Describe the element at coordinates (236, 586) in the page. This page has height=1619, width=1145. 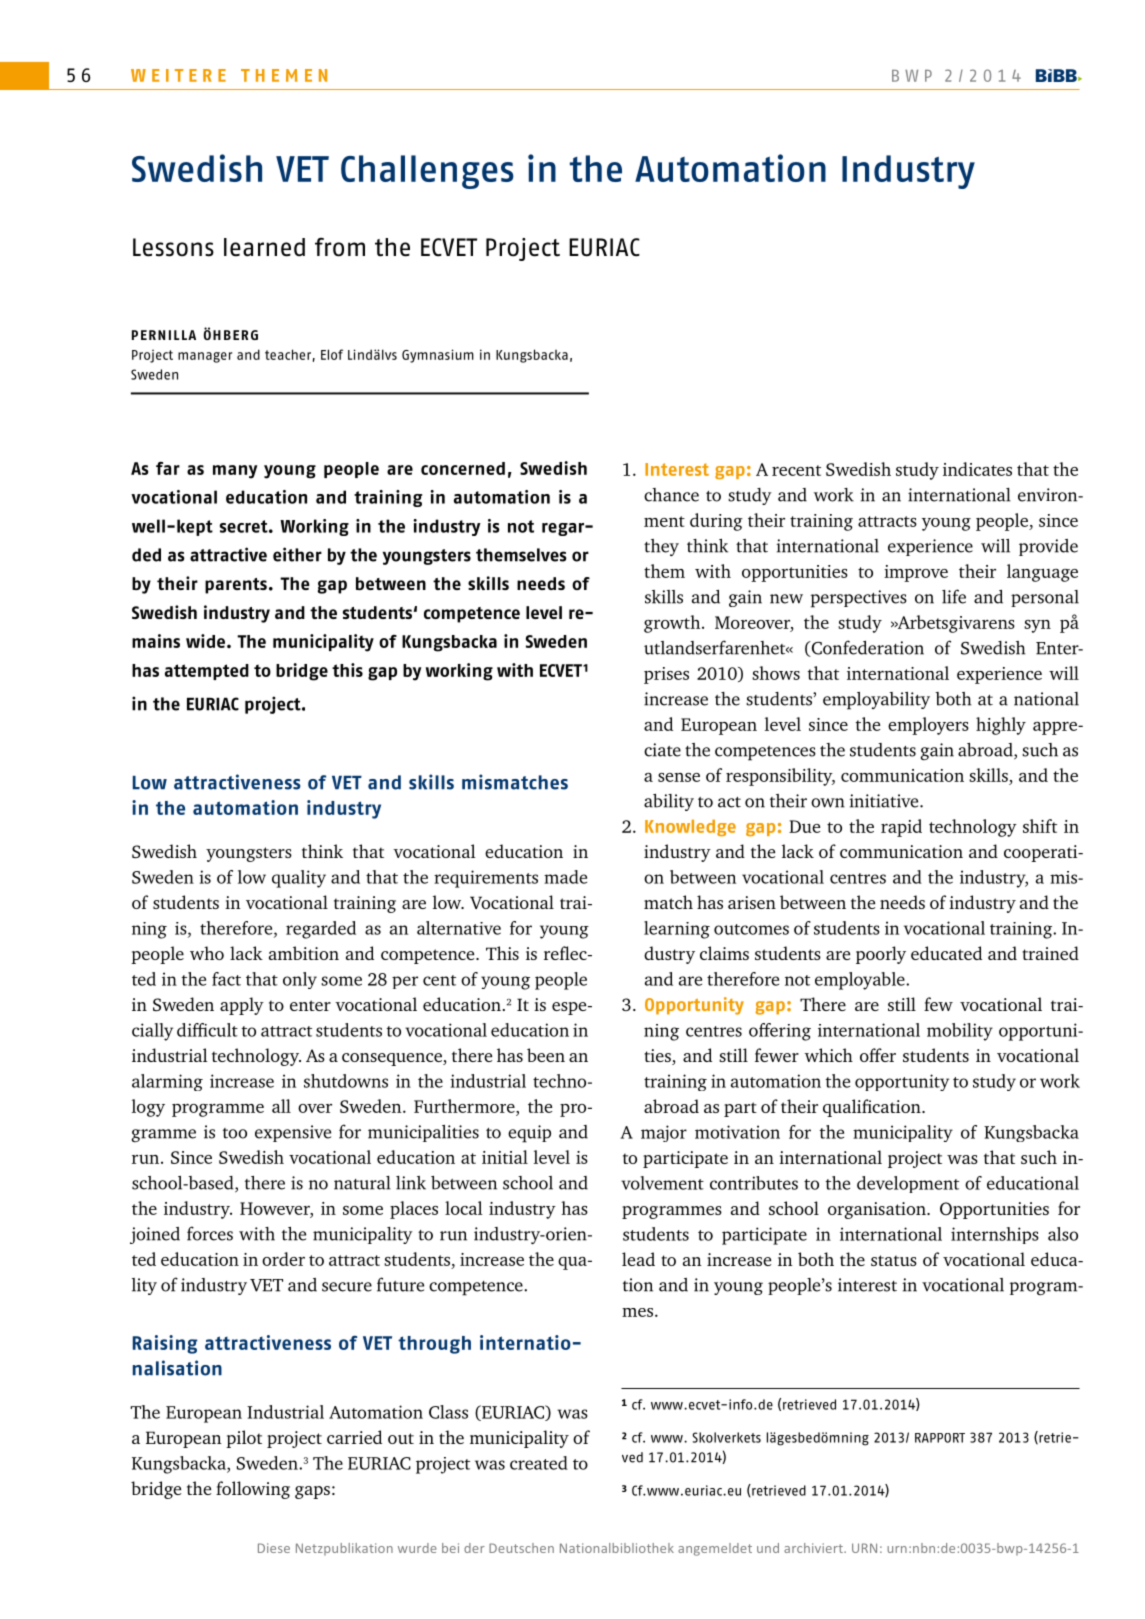
I see `parents` at that location.
